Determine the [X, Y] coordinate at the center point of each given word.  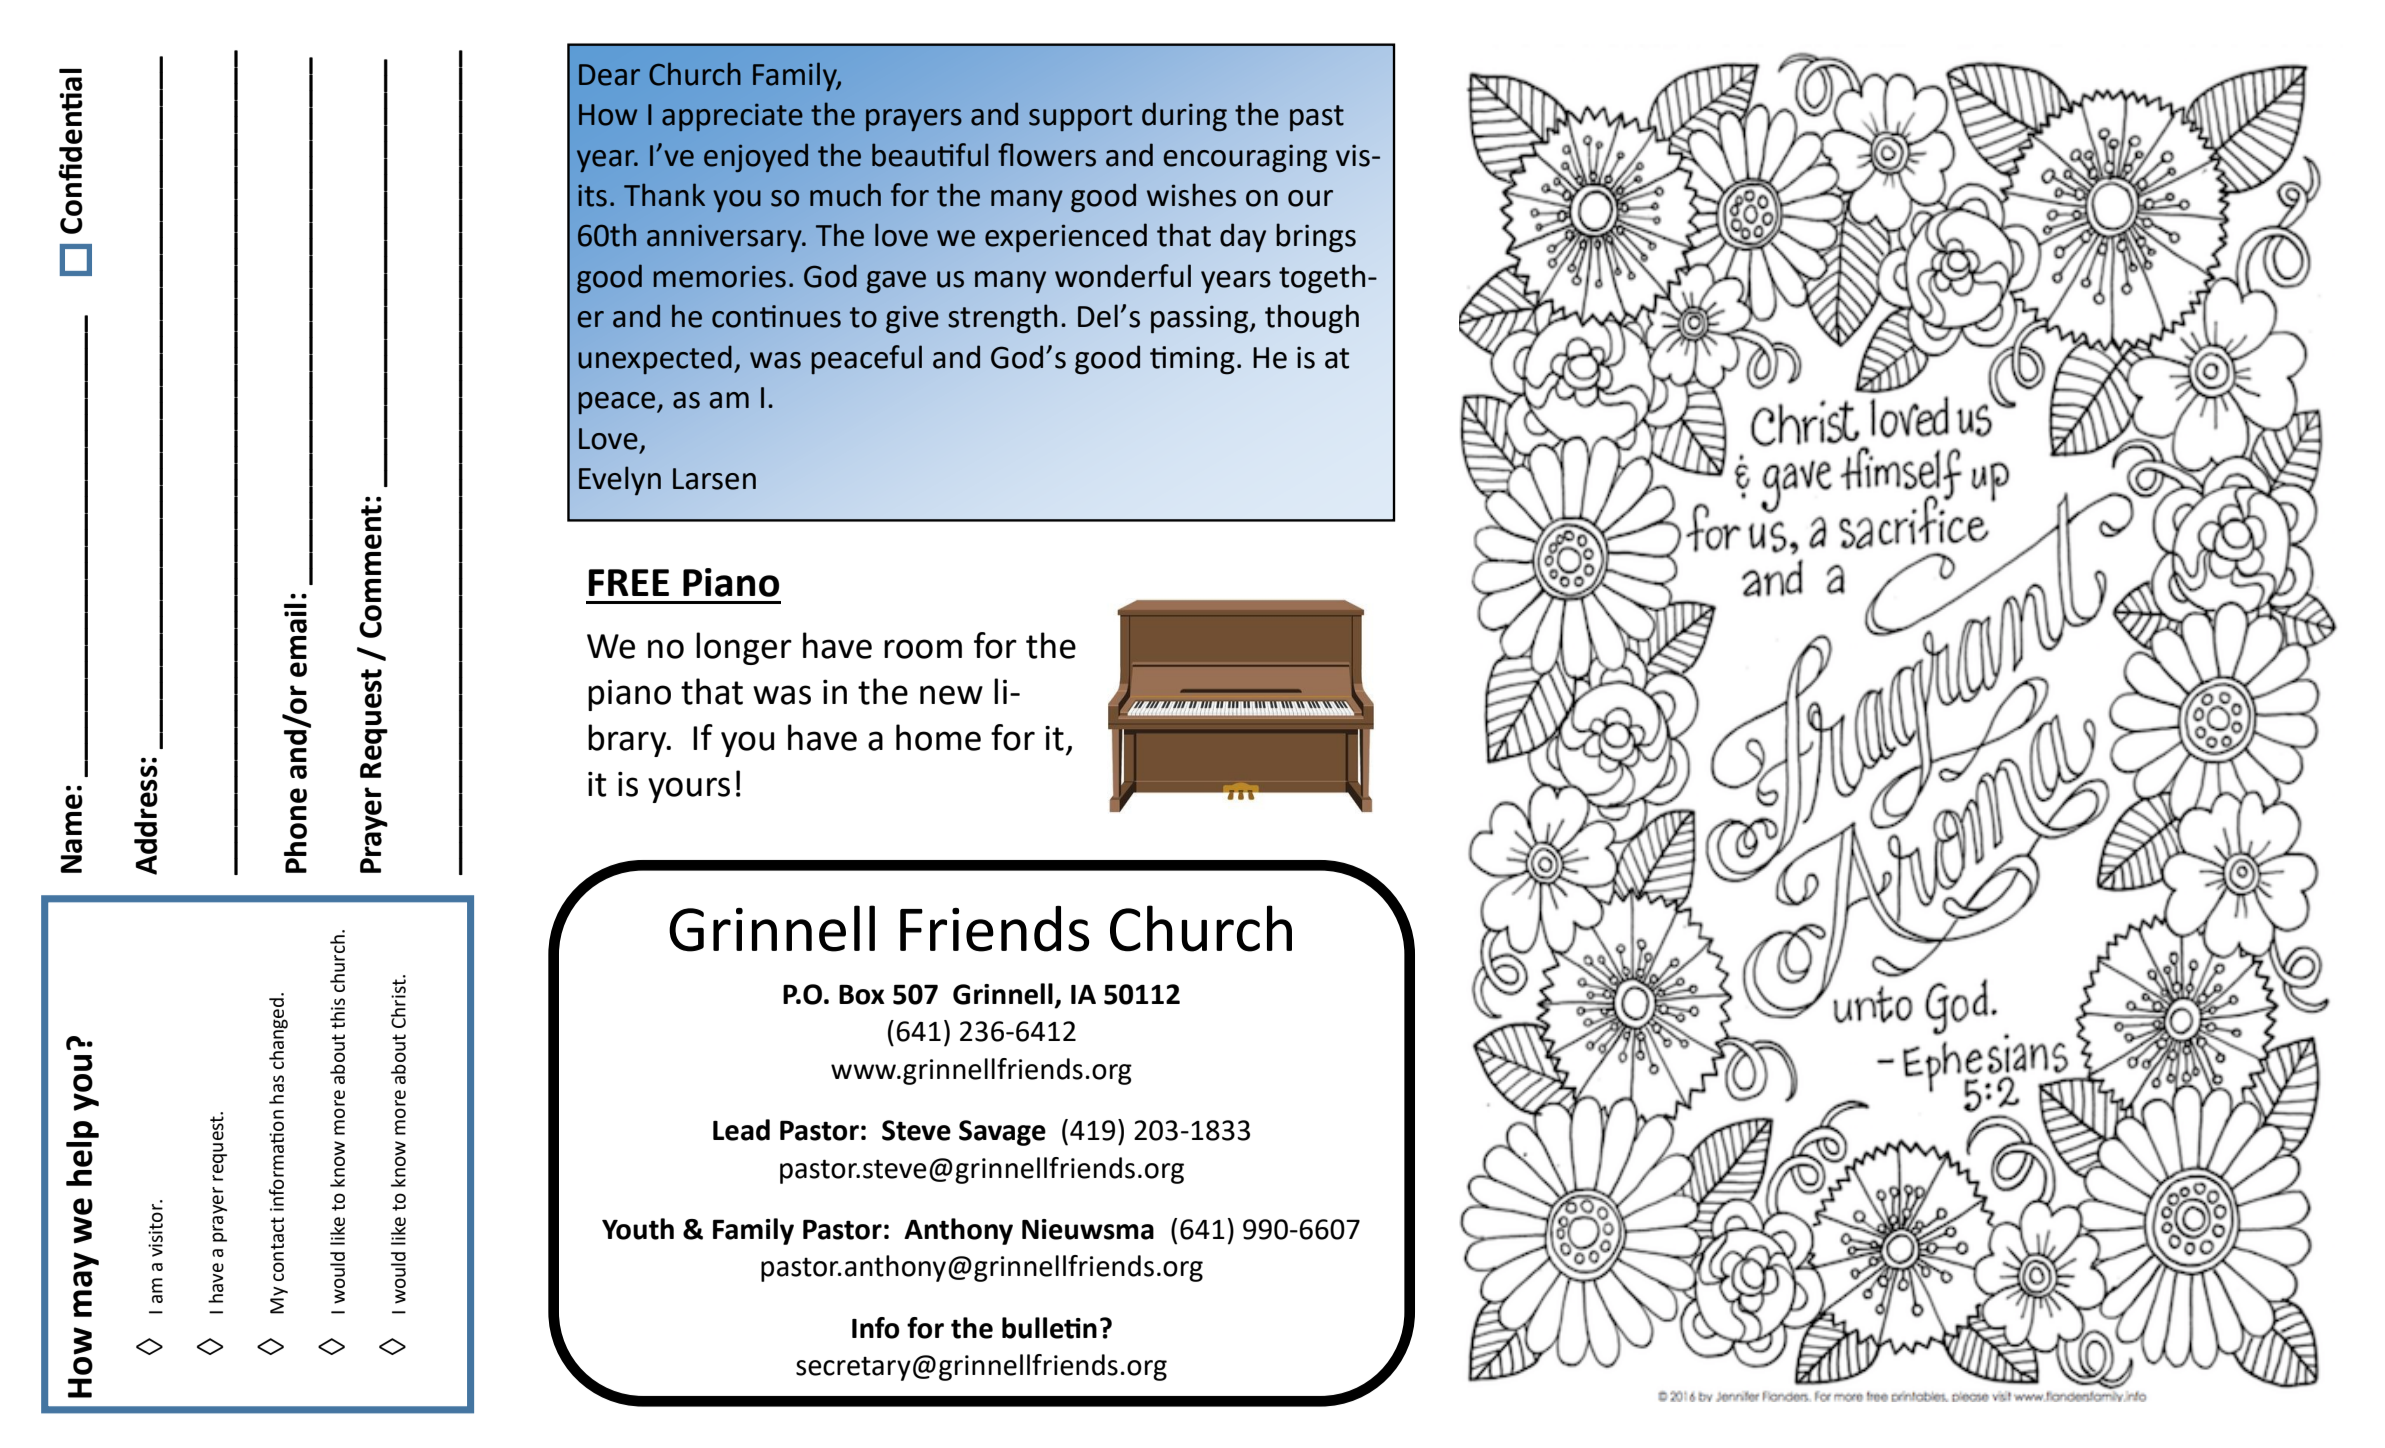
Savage [1002, 1133]
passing [1199, 319]
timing [1192, 360]
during [1184, 116]
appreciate [732, 117]
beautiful [930, 155]
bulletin [1049, 1328]
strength [1002, 319]
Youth [638, 1229]
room [923, 649]
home [938, 737]
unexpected [655, 359]
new [951, 695]
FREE [629, 582]
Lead [741, 1130]
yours [689, 790]
